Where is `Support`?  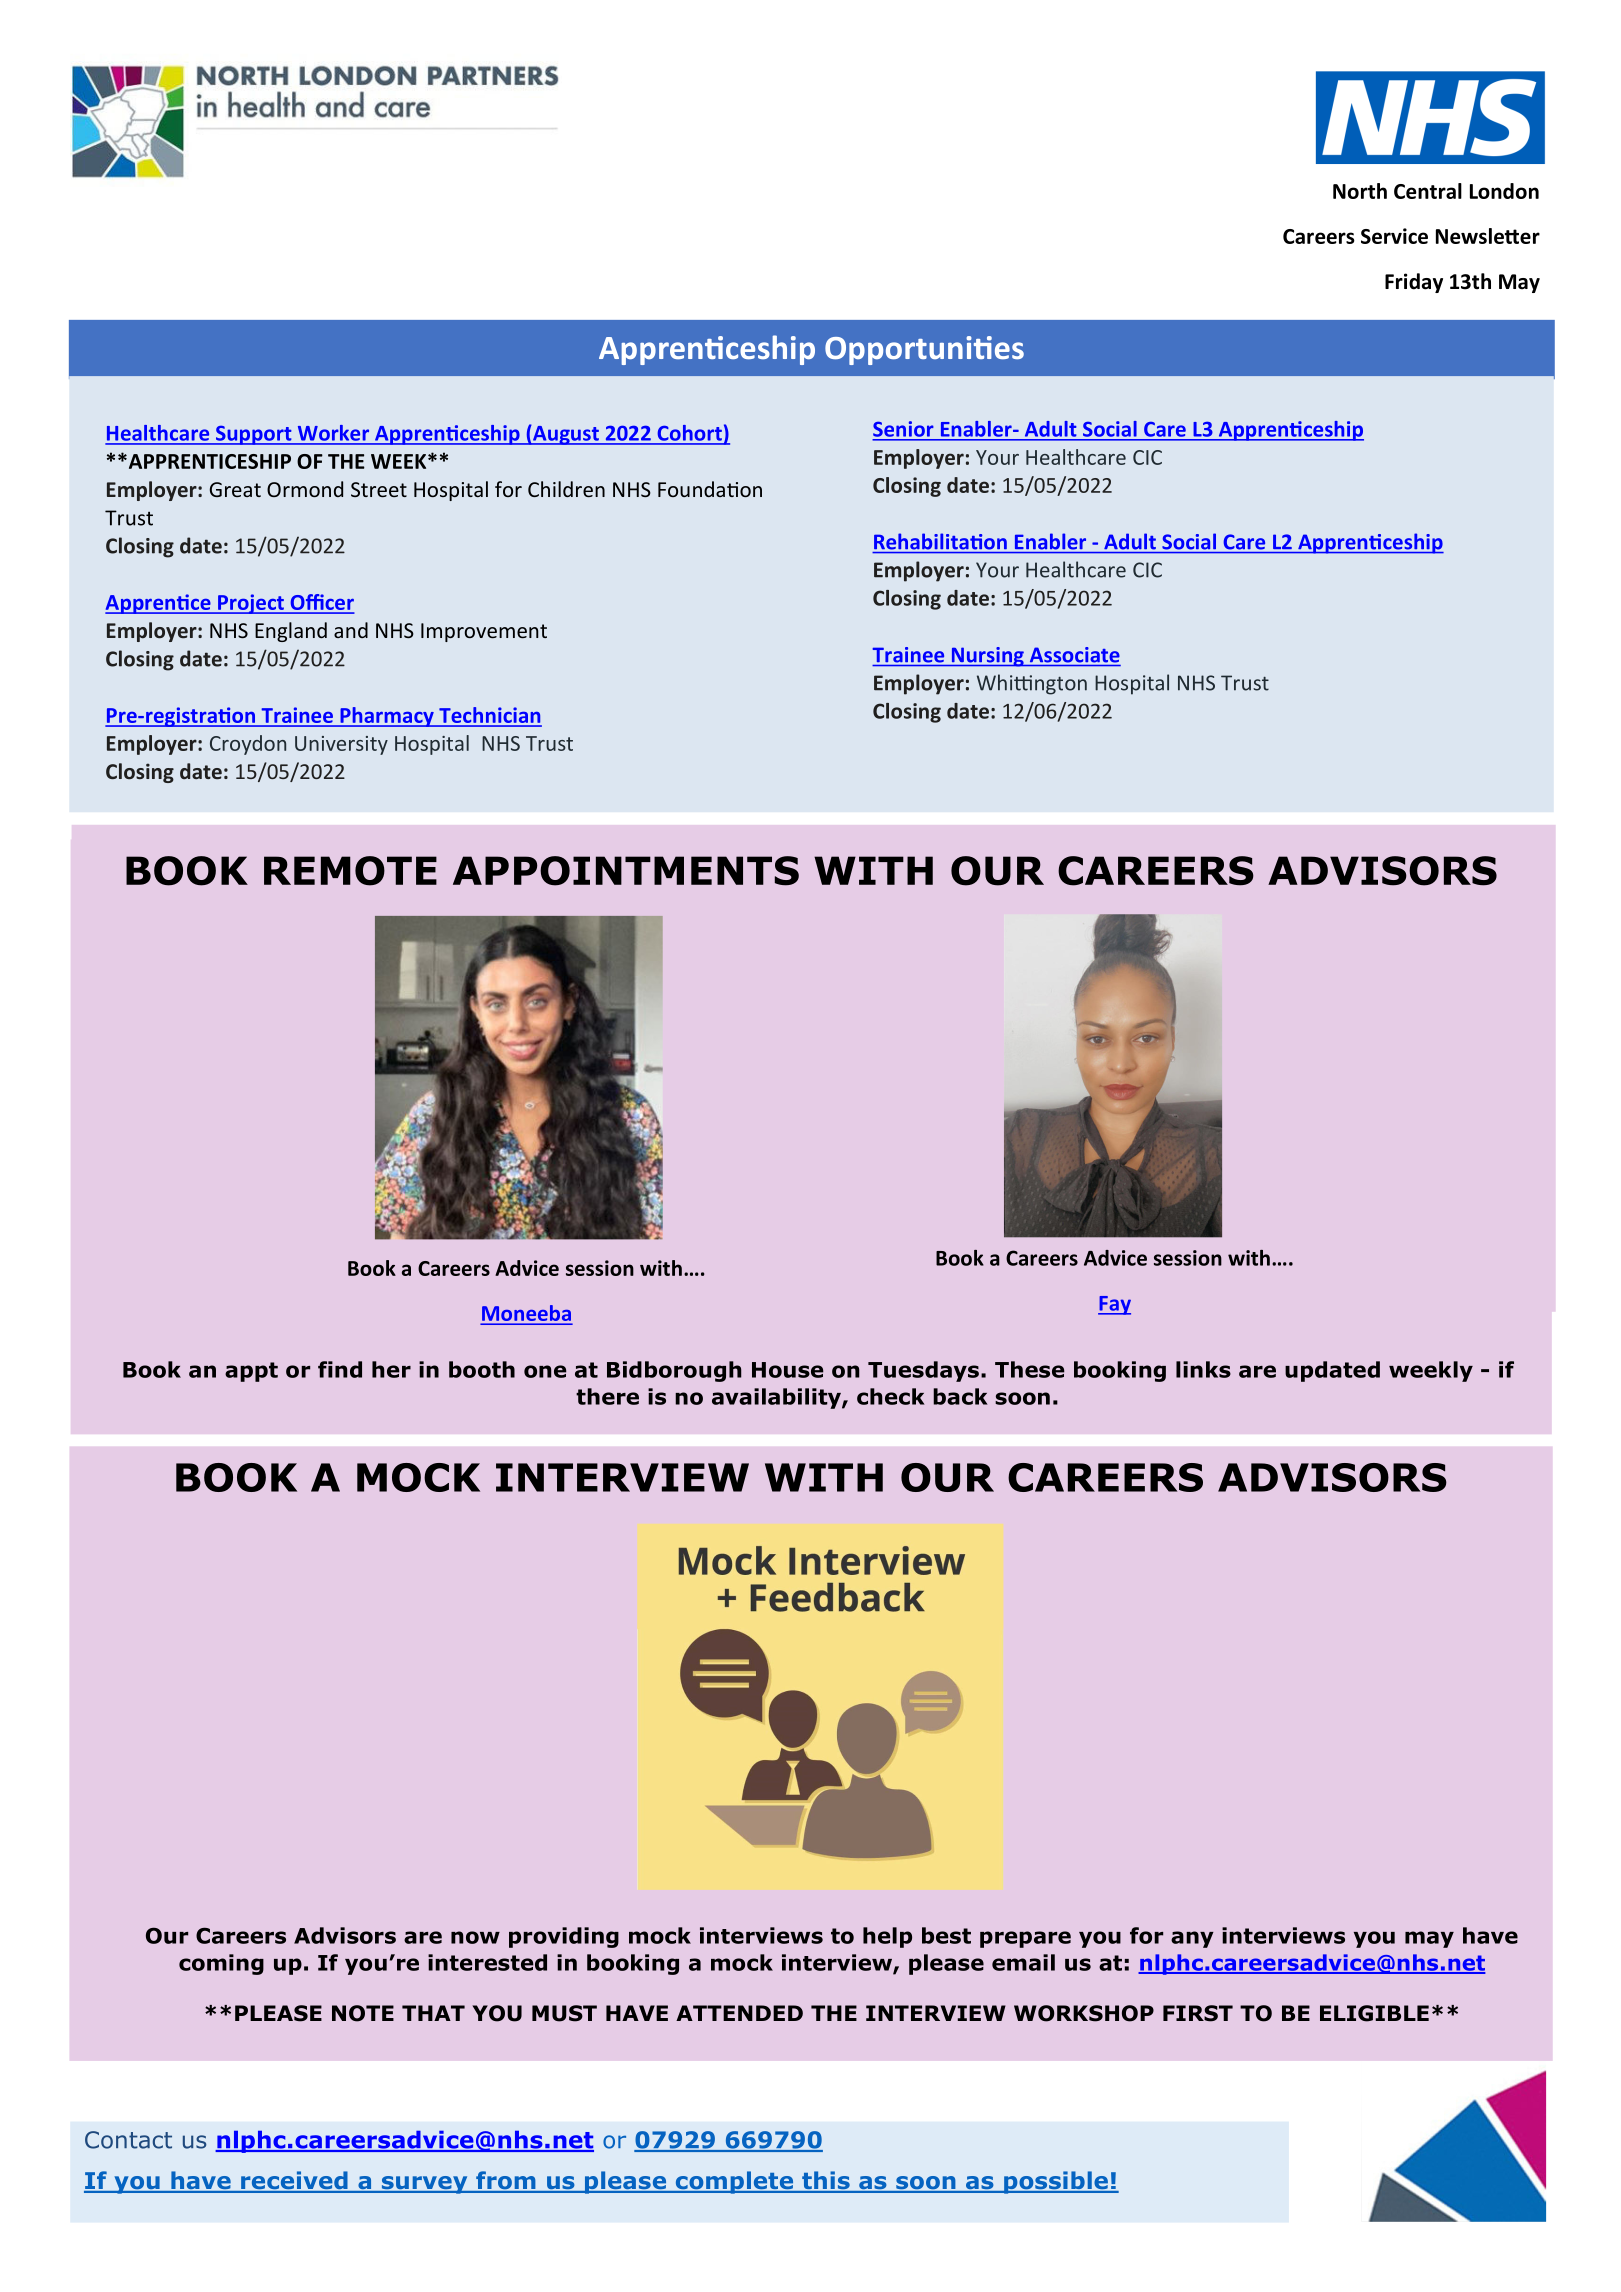
Support is located at coordinates (253, 435).
